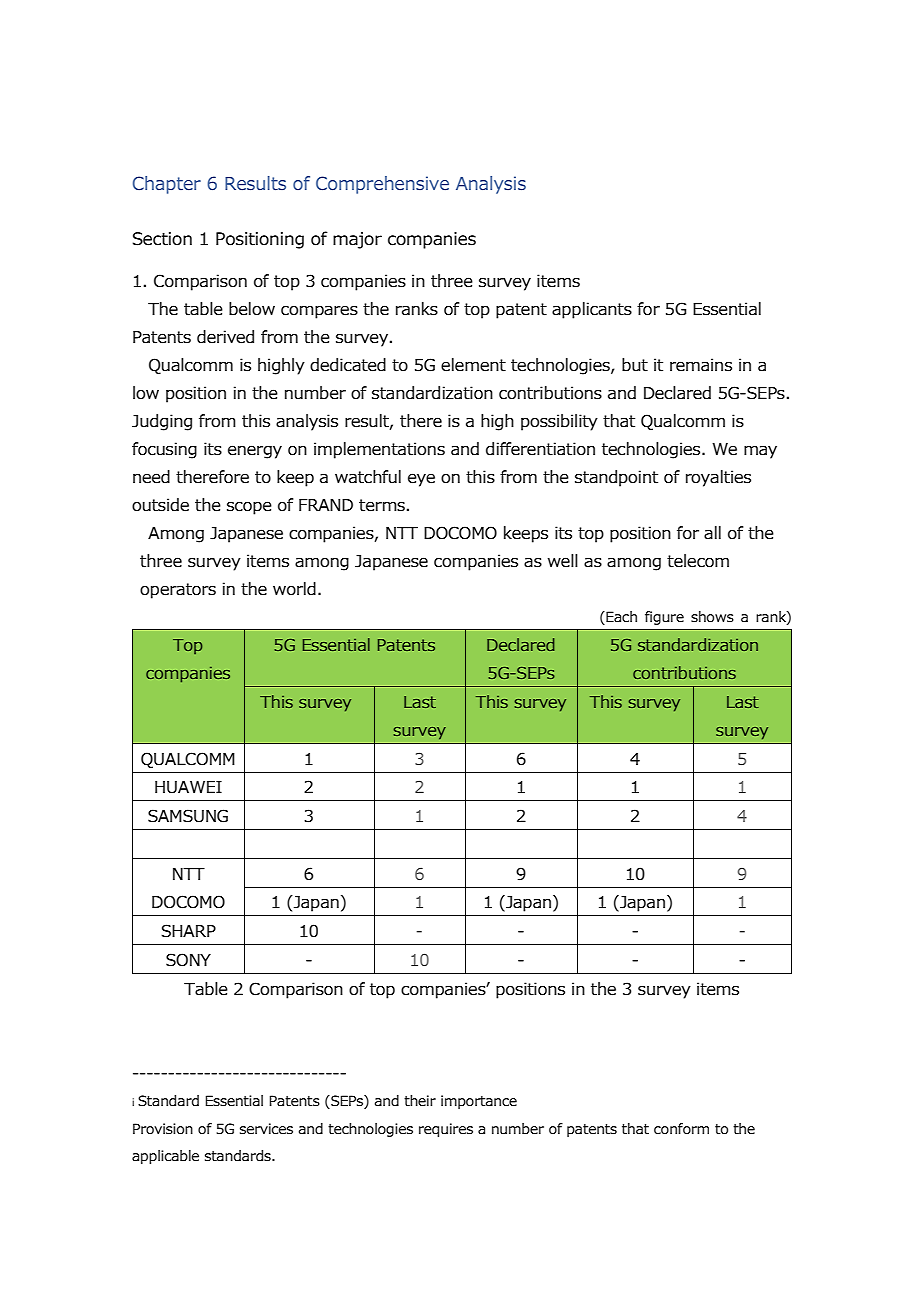  I want to click on operators, so click(178, 591).
